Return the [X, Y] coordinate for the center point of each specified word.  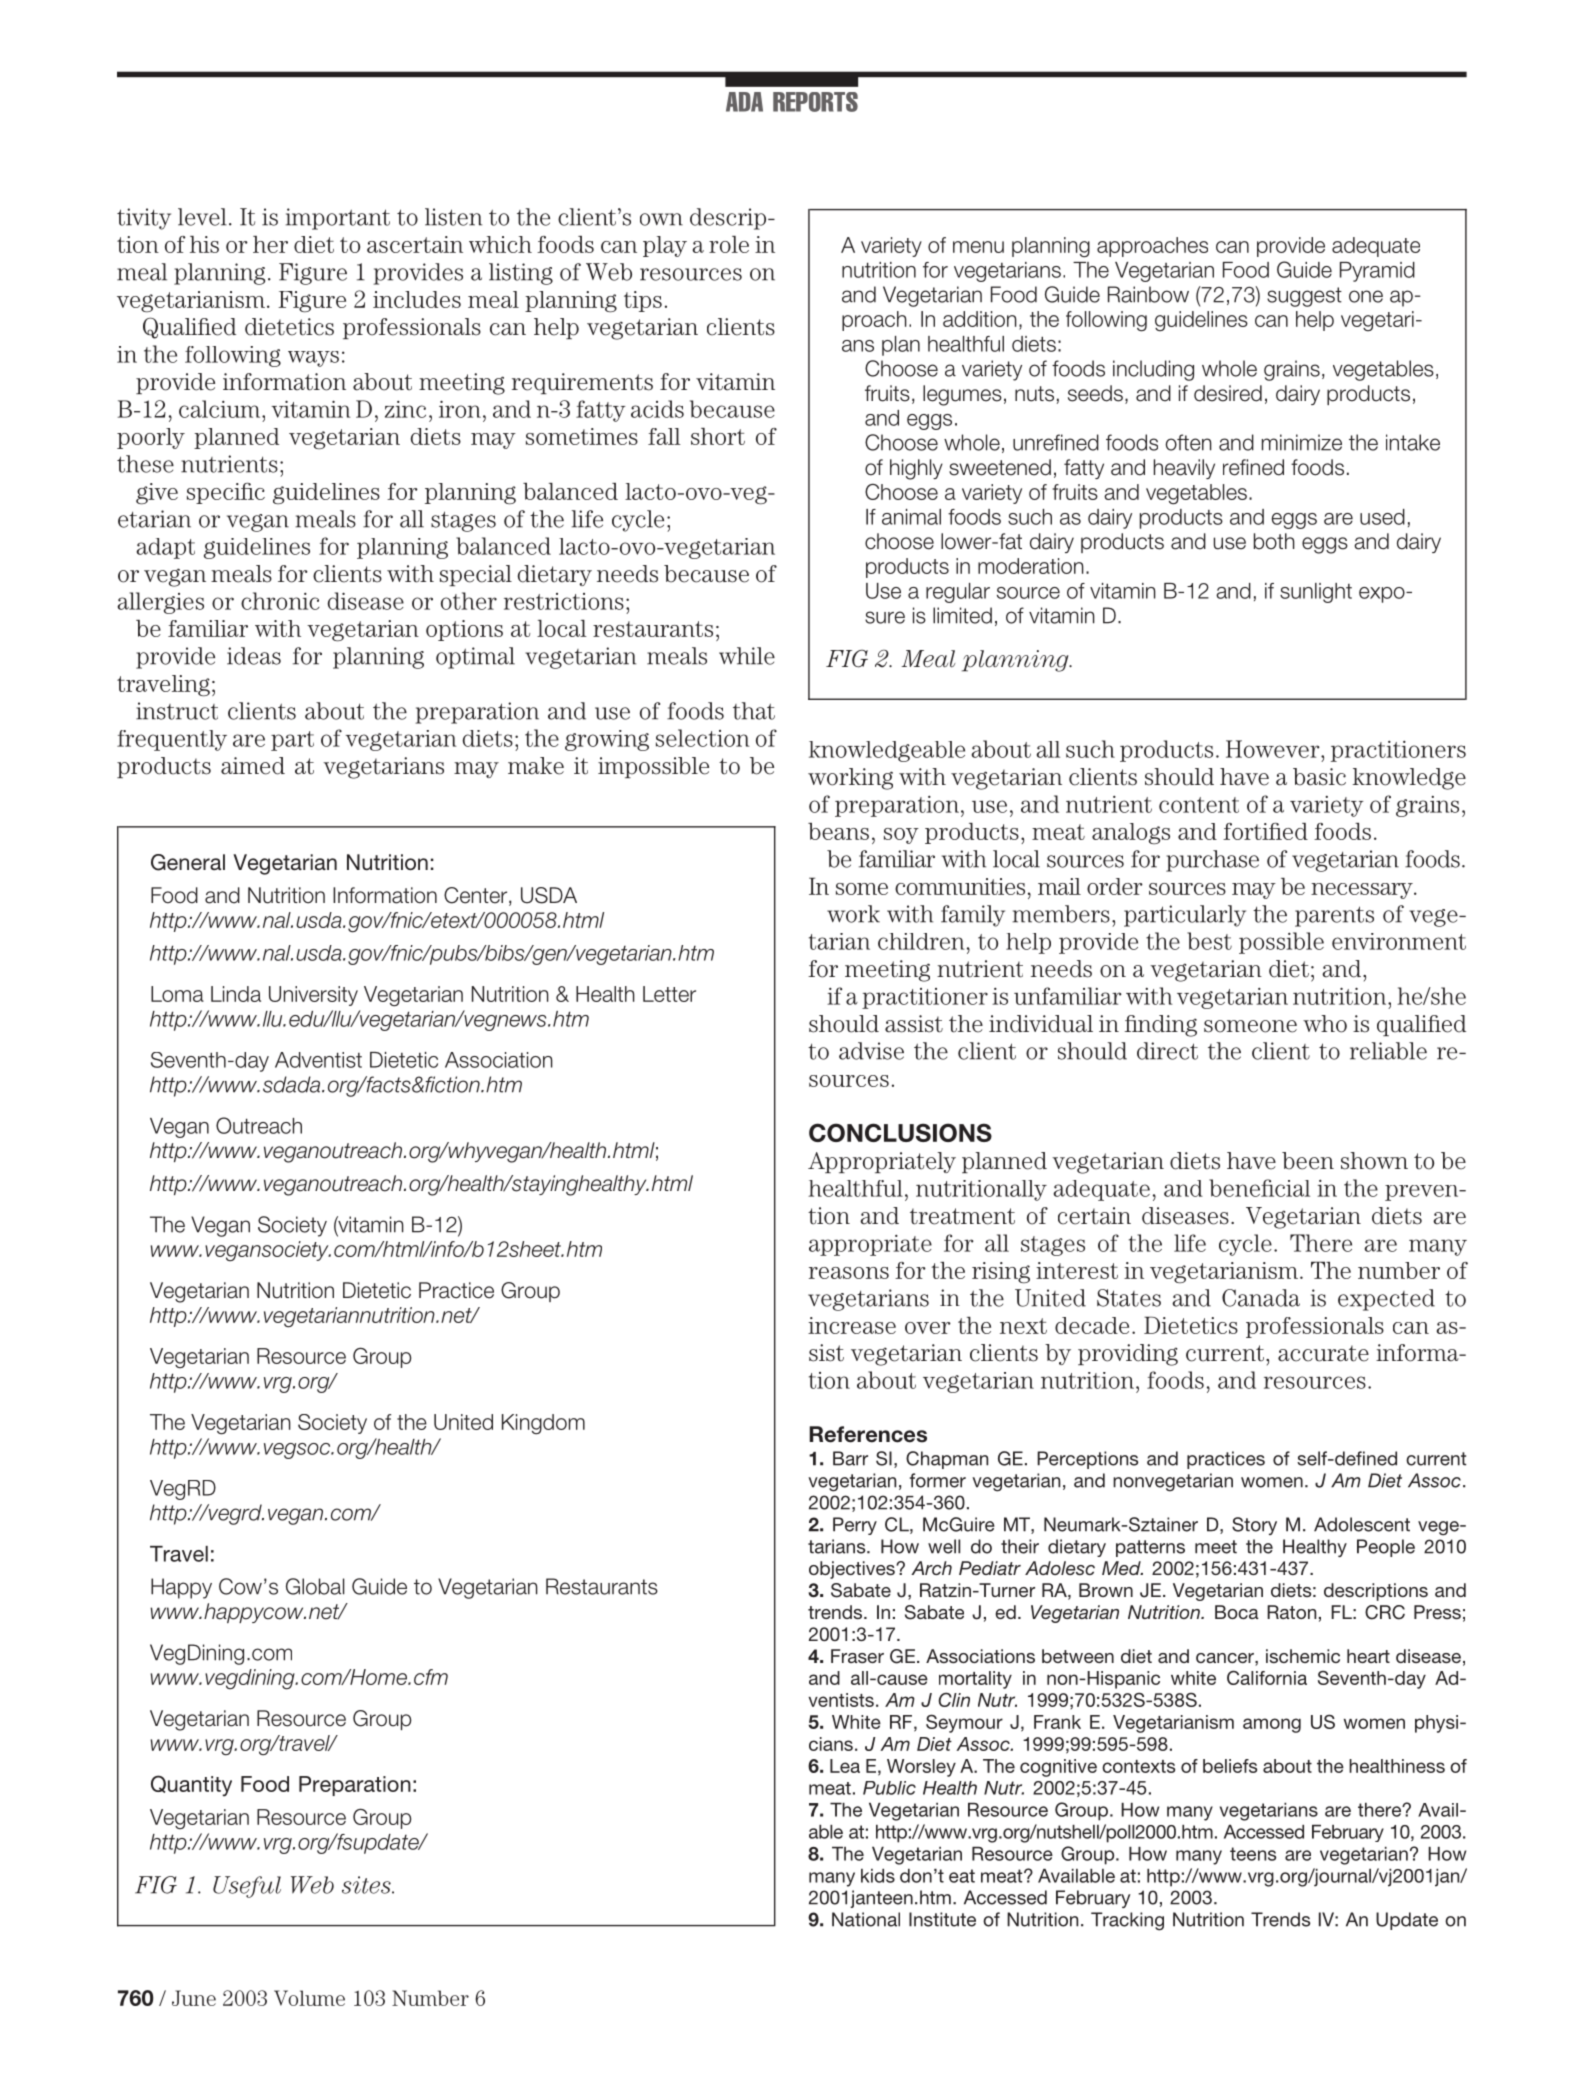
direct [1167, 1051]
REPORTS [815, 102]
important [338, 219]
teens [1253, 1854]
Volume [309, 1998]
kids [878, 1876]
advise [871, 1051]
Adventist [318, 1060]
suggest [1304, 297]
